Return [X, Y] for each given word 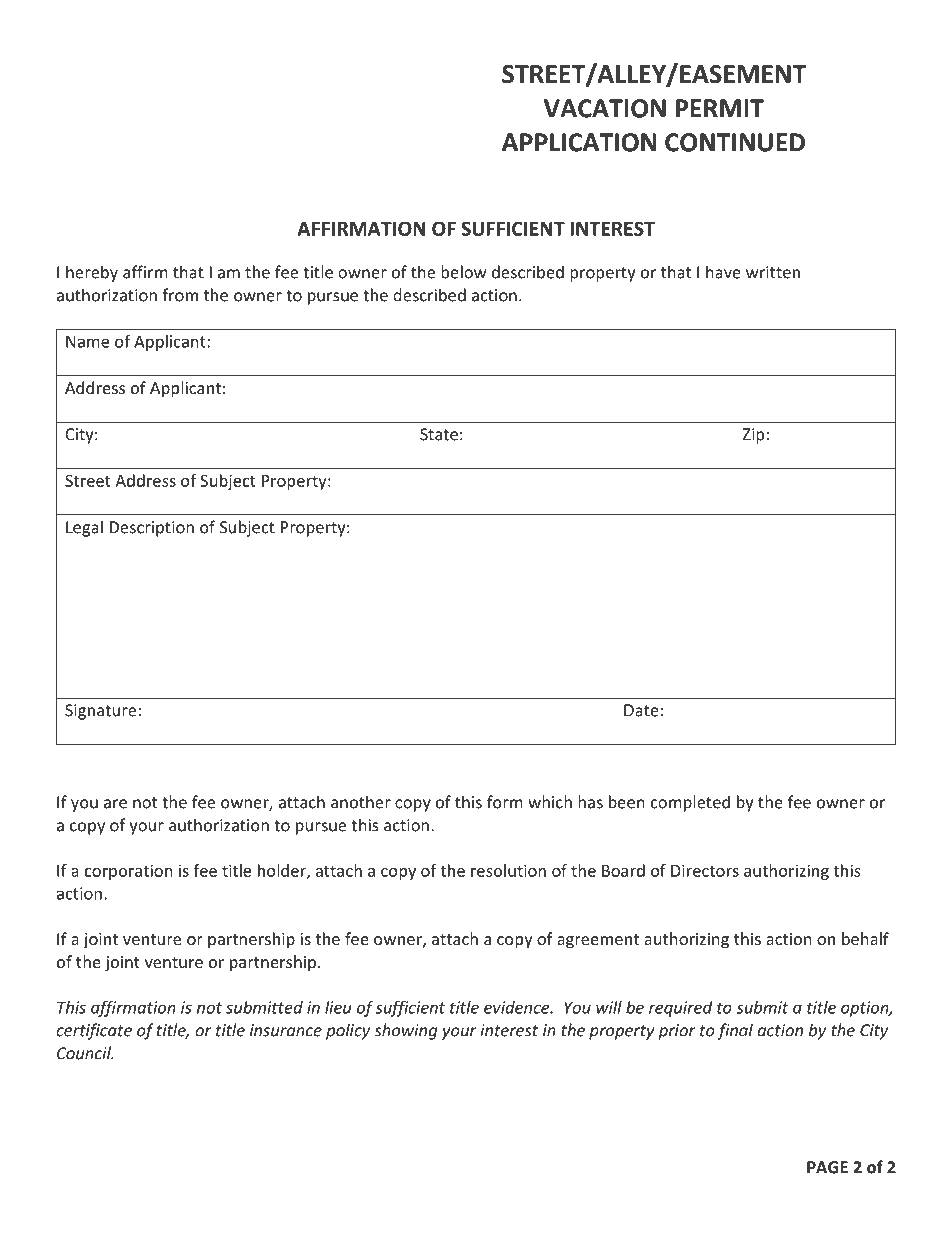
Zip [753, 436]
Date [641, 710]
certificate [94, 1031]
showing [405, 1031]
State [439, 434]
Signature [100, 712]
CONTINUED [735, 142]
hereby [92, 273]
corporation [129, 872]
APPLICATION [579, 142]
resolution [508, 870]
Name [87, 341]
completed [690, 803]
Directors [705, 870]
